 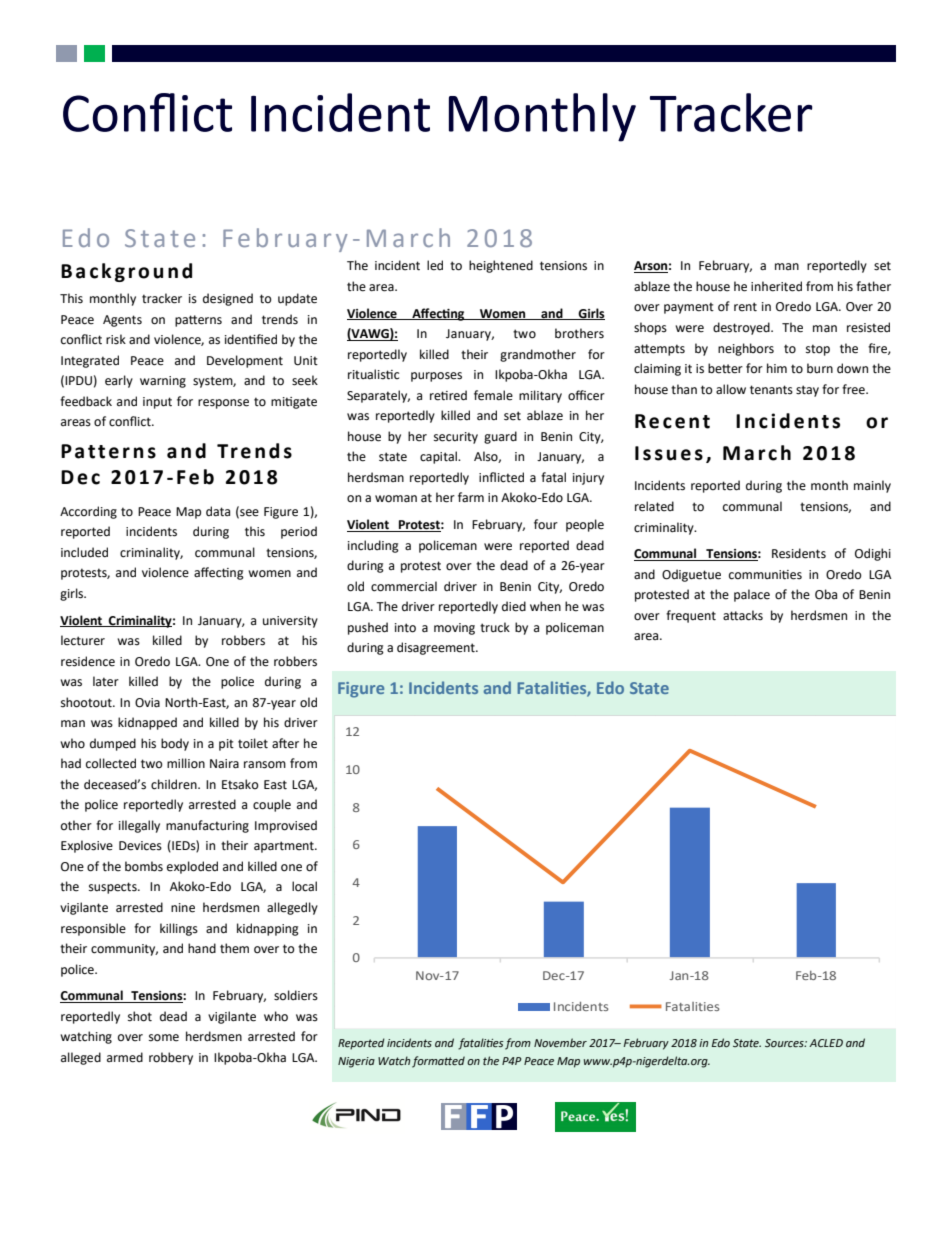 What do you see at coordinates (218, 511) in the screenshot?
I see `data` at bounding box center [218, 511].
